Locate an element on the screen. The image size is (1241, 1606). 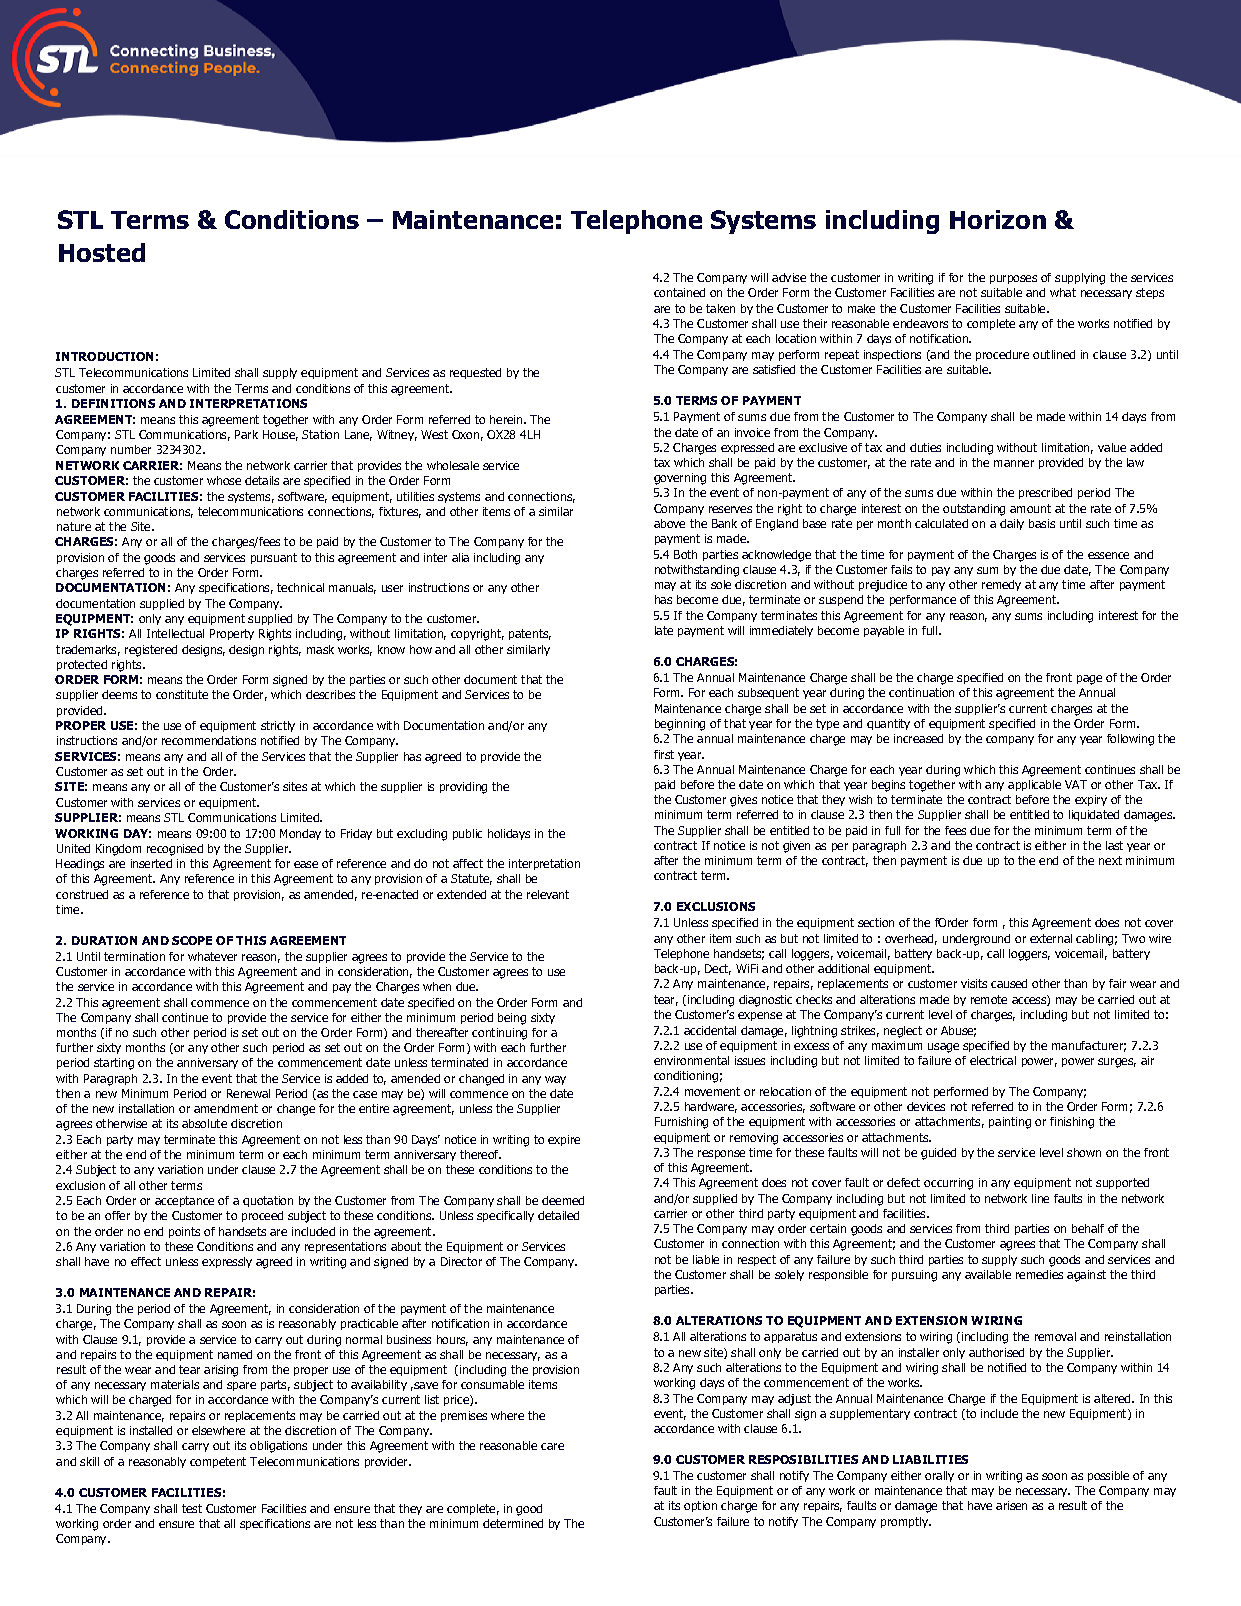
Intellectual is located at coordinates (175, 633).
